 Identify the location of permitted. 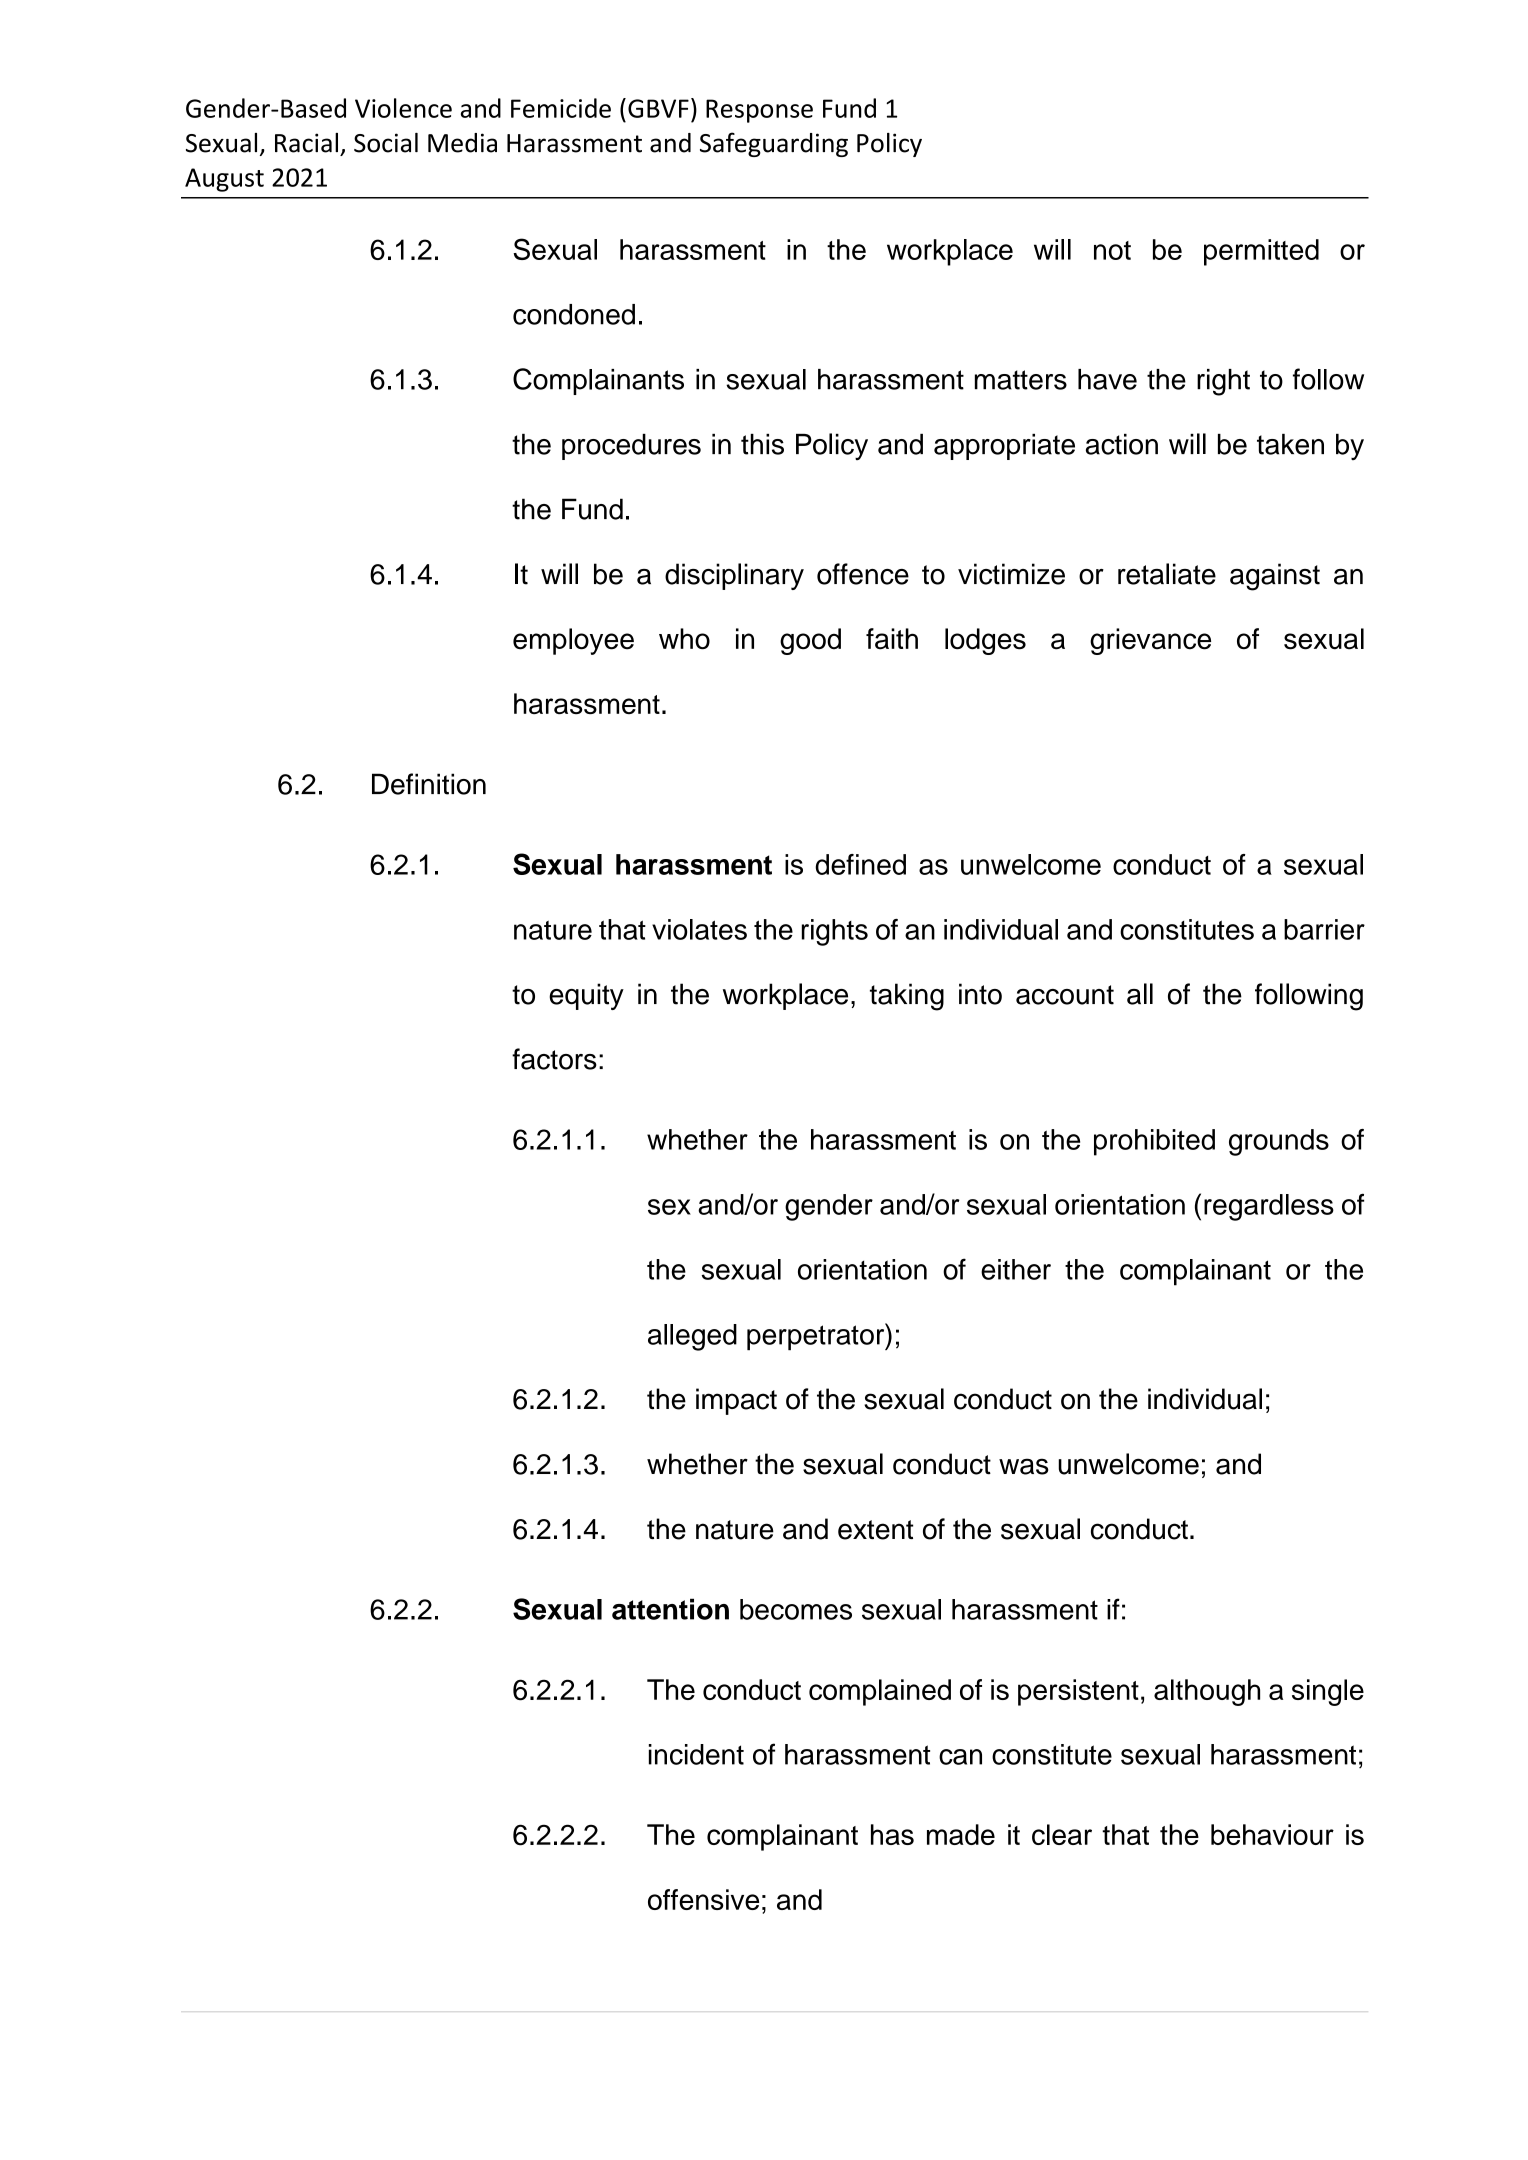
(1261, 252).
